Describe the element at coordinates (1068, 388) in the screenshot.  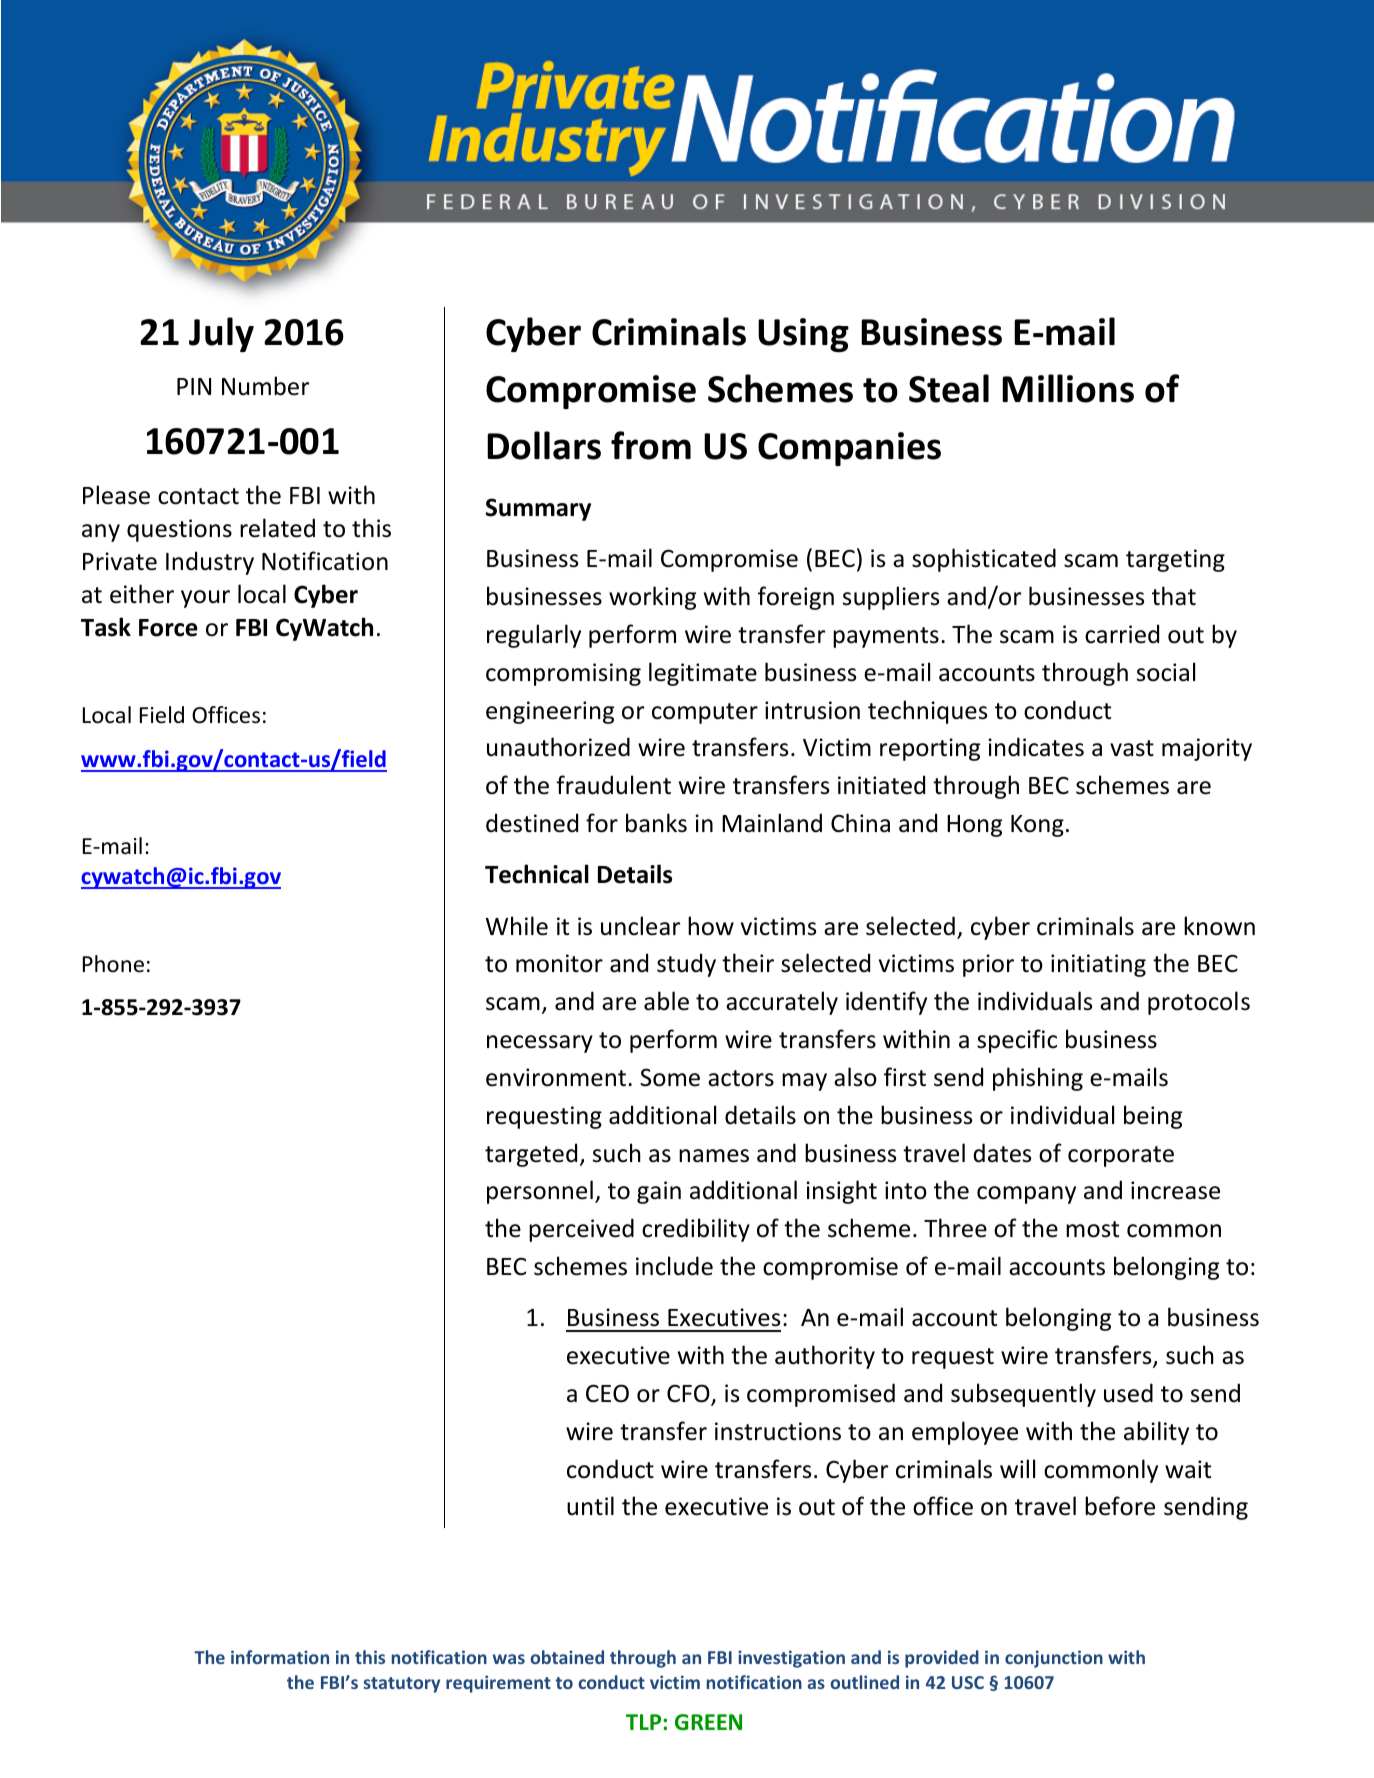
I see `Millions` at that location.
